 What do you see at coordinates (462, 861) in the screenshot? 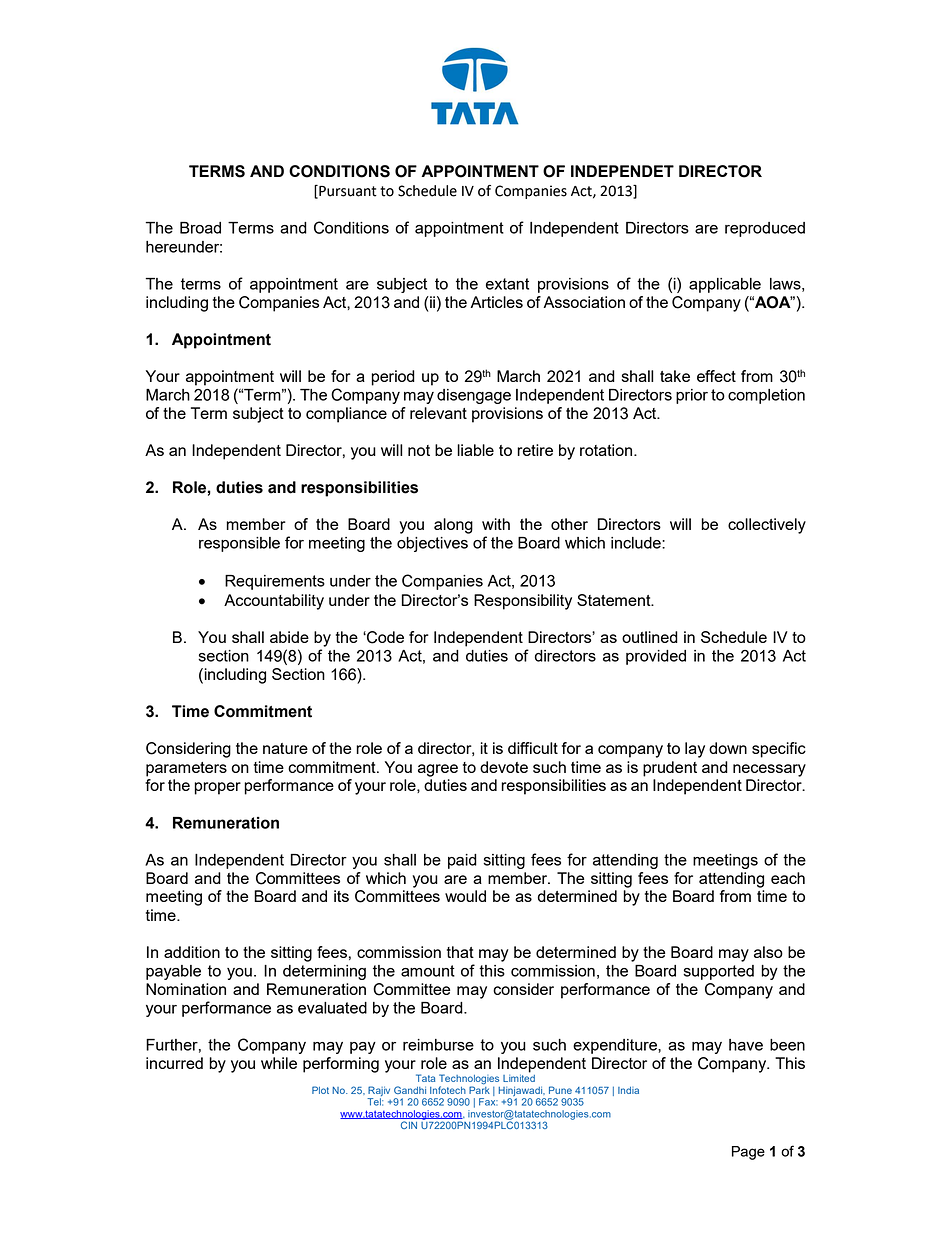
I see `paid` at bounding box center [462, 861].
